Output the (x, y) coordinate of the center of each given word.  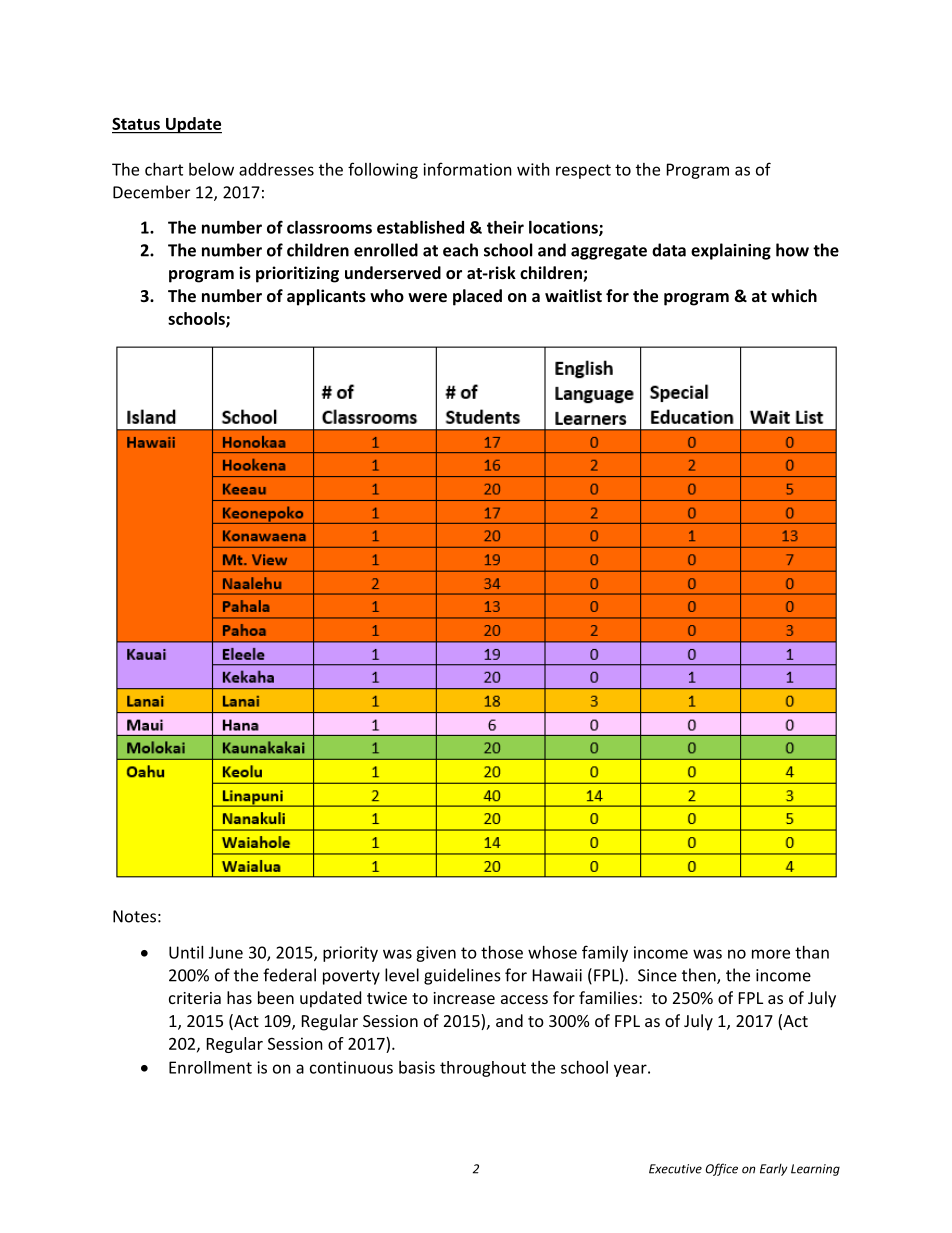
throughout (483, 1069)
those (502, 952)
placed (477, 297)
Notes (134, 916)
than (812, 952)
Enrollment (210, 1067)
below (211, 169)
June (226, 952)
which (794, 295)
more (771, 954)
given (436, 954)
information (467, 169)
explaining (731, 251)
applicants (326, 297)
